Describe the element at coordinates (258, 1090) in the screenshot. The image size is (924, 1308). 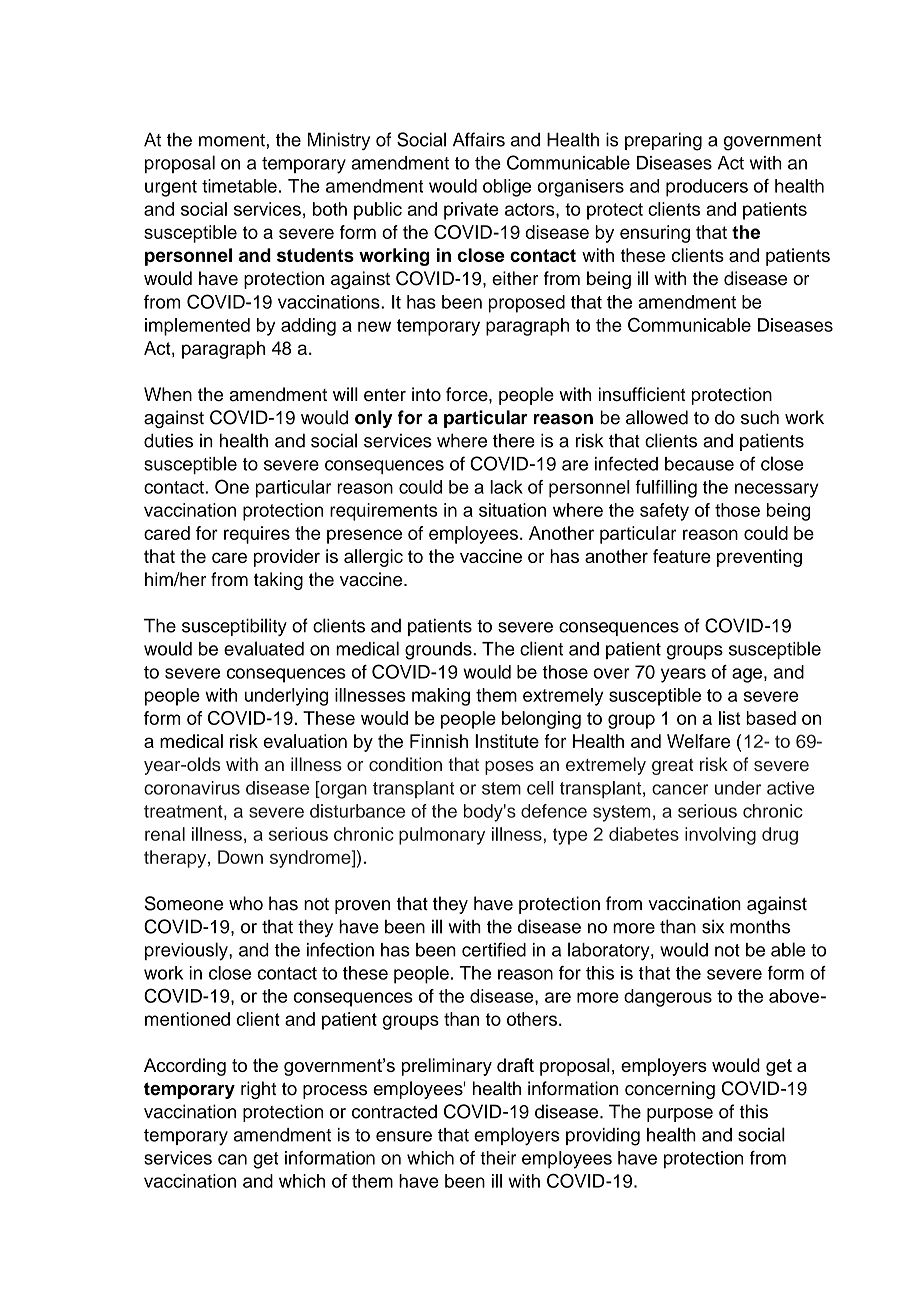
I see `right` at that location.
